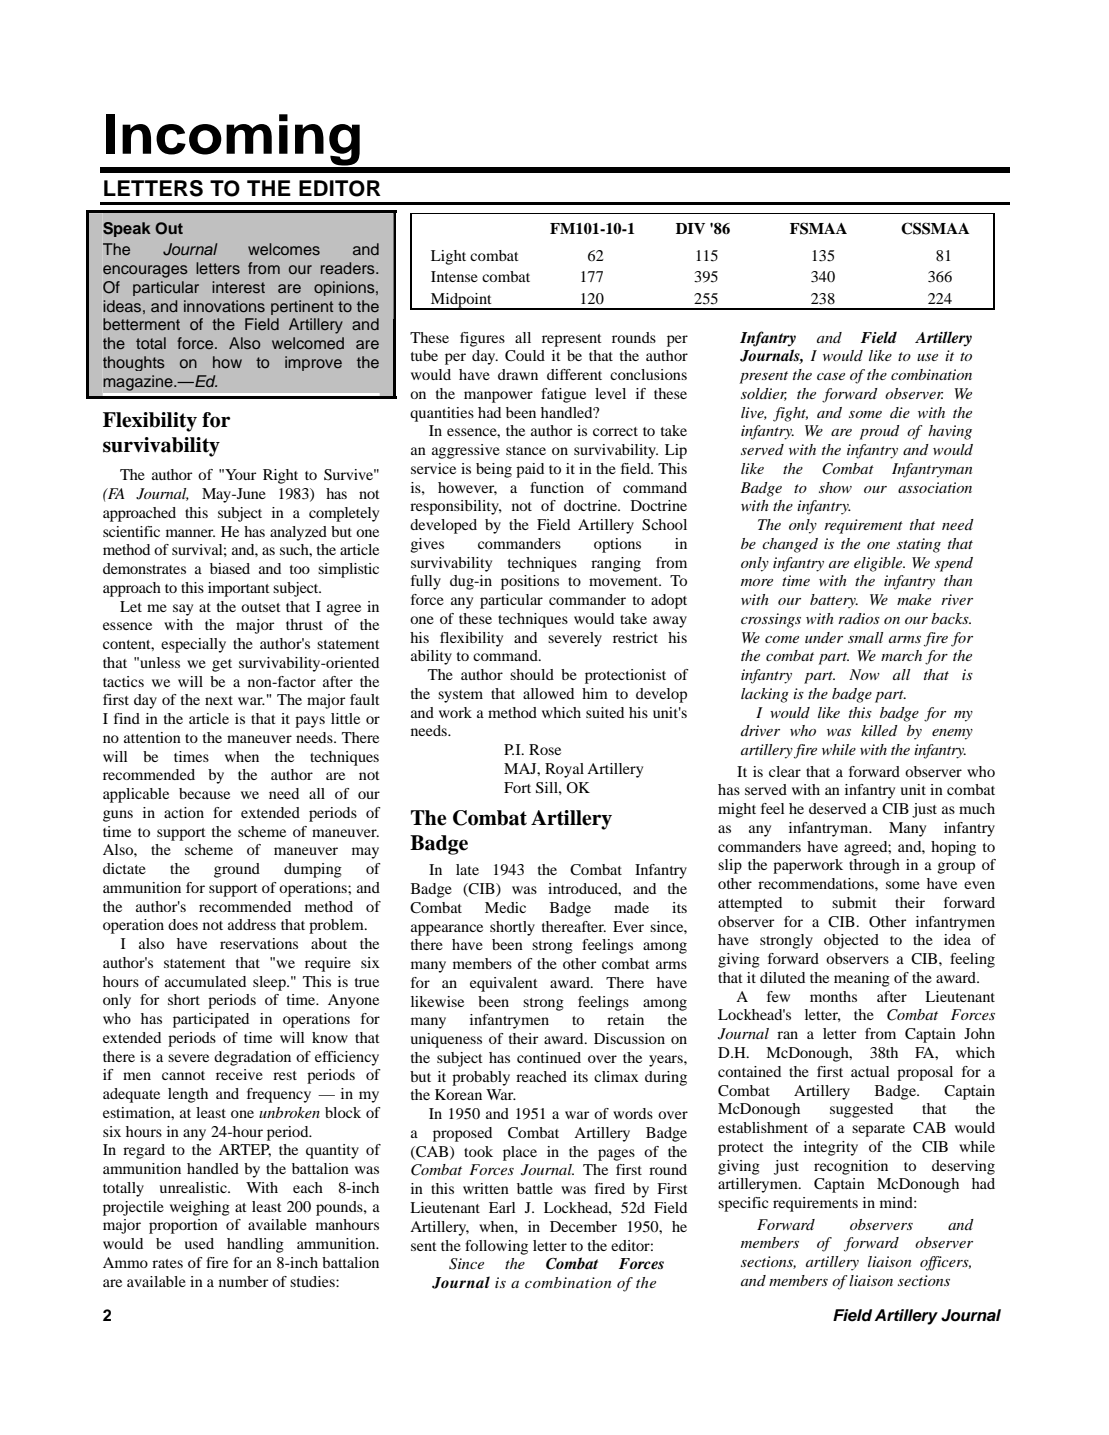 Image resolution: width=1109 pixels, height=1435 pixels. I want to click on because, so click(204, 793).
